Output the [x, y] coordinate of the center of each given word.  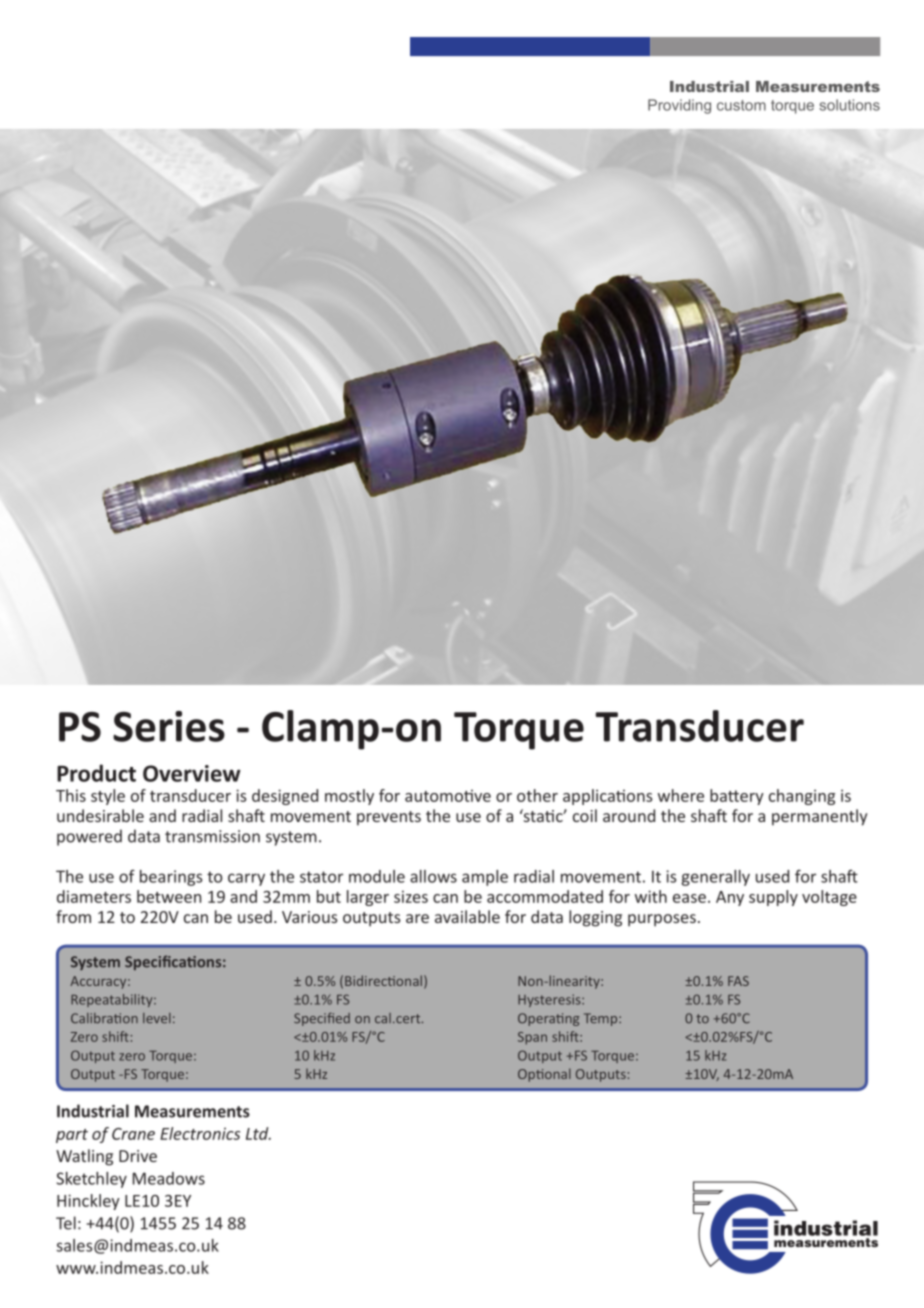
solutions [849, 105]
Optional [544, 1075]
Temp [602, 1019]
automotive [448, 796]
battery [737, 797]
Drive [138, 1156]
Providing [679, 106]
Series [169, 726]
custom [741, 105]
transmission [212, 836]
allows [433, 876]
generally [715, 878]
